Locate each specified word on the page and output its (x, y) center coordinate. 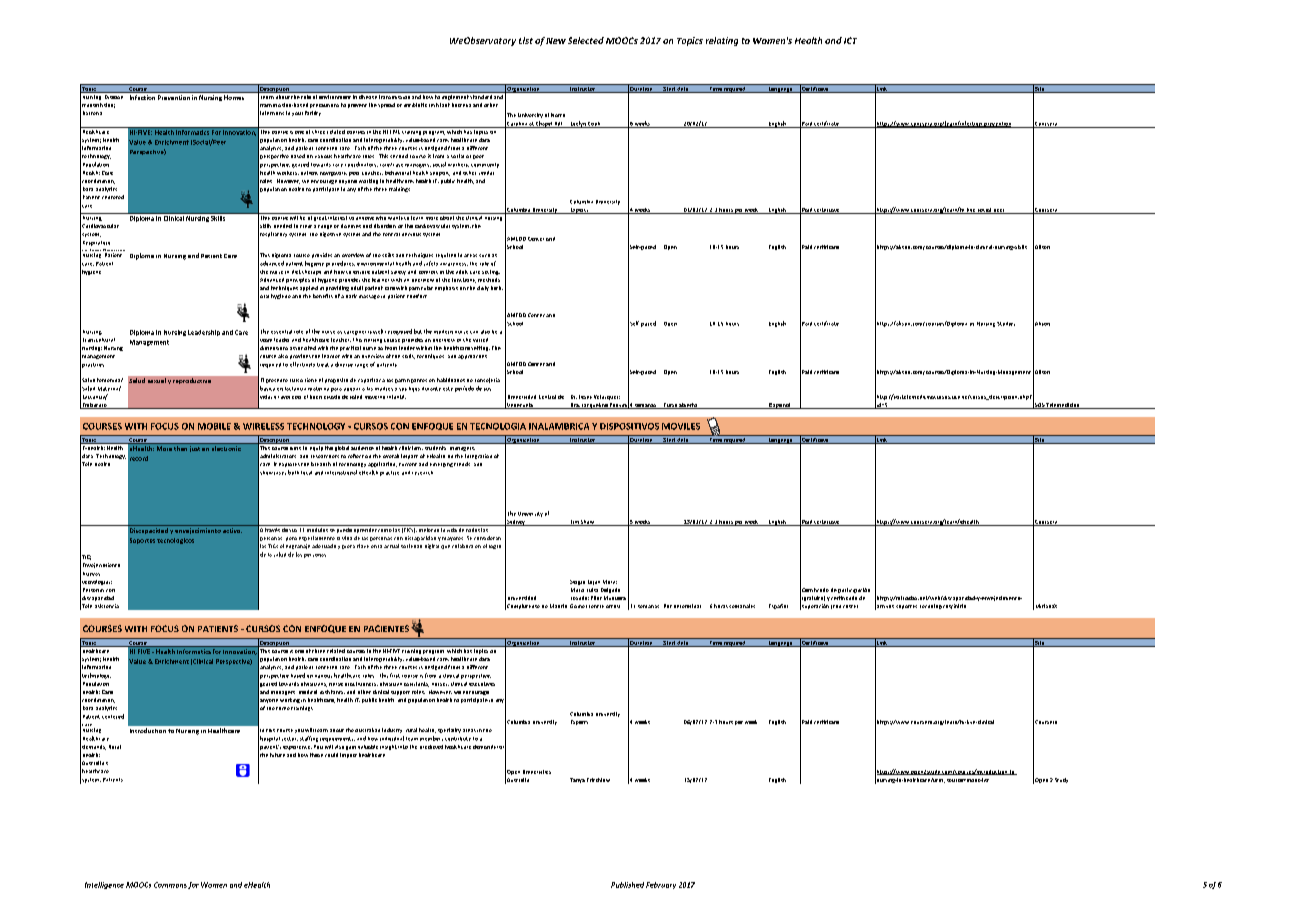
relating (722, 41)
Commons (170, 885)
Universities (537, 772)
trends (462, 464)
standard (481, 95)
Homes (234, 97)
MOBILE (214, 426)
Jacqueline (594, 406)
